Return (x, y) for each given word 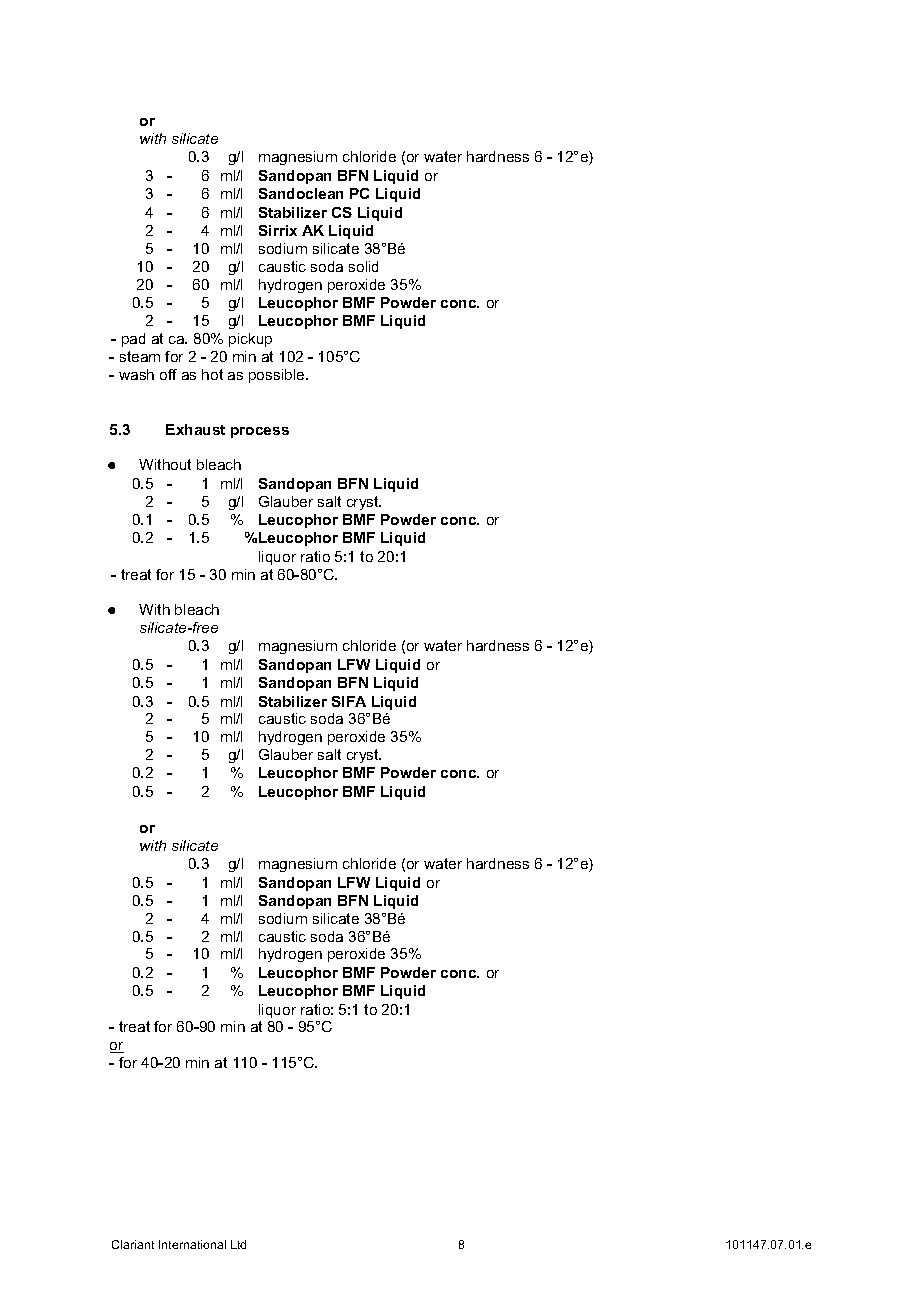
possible (278, 376)
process (260, 432)
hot (212, 374)
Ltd (238, 1244)
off (168, 374)
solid (363, 266)
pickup (250, 340)
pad (133, 340)
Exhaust (195, 429)
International (192, 1244)
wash (136, 374)
